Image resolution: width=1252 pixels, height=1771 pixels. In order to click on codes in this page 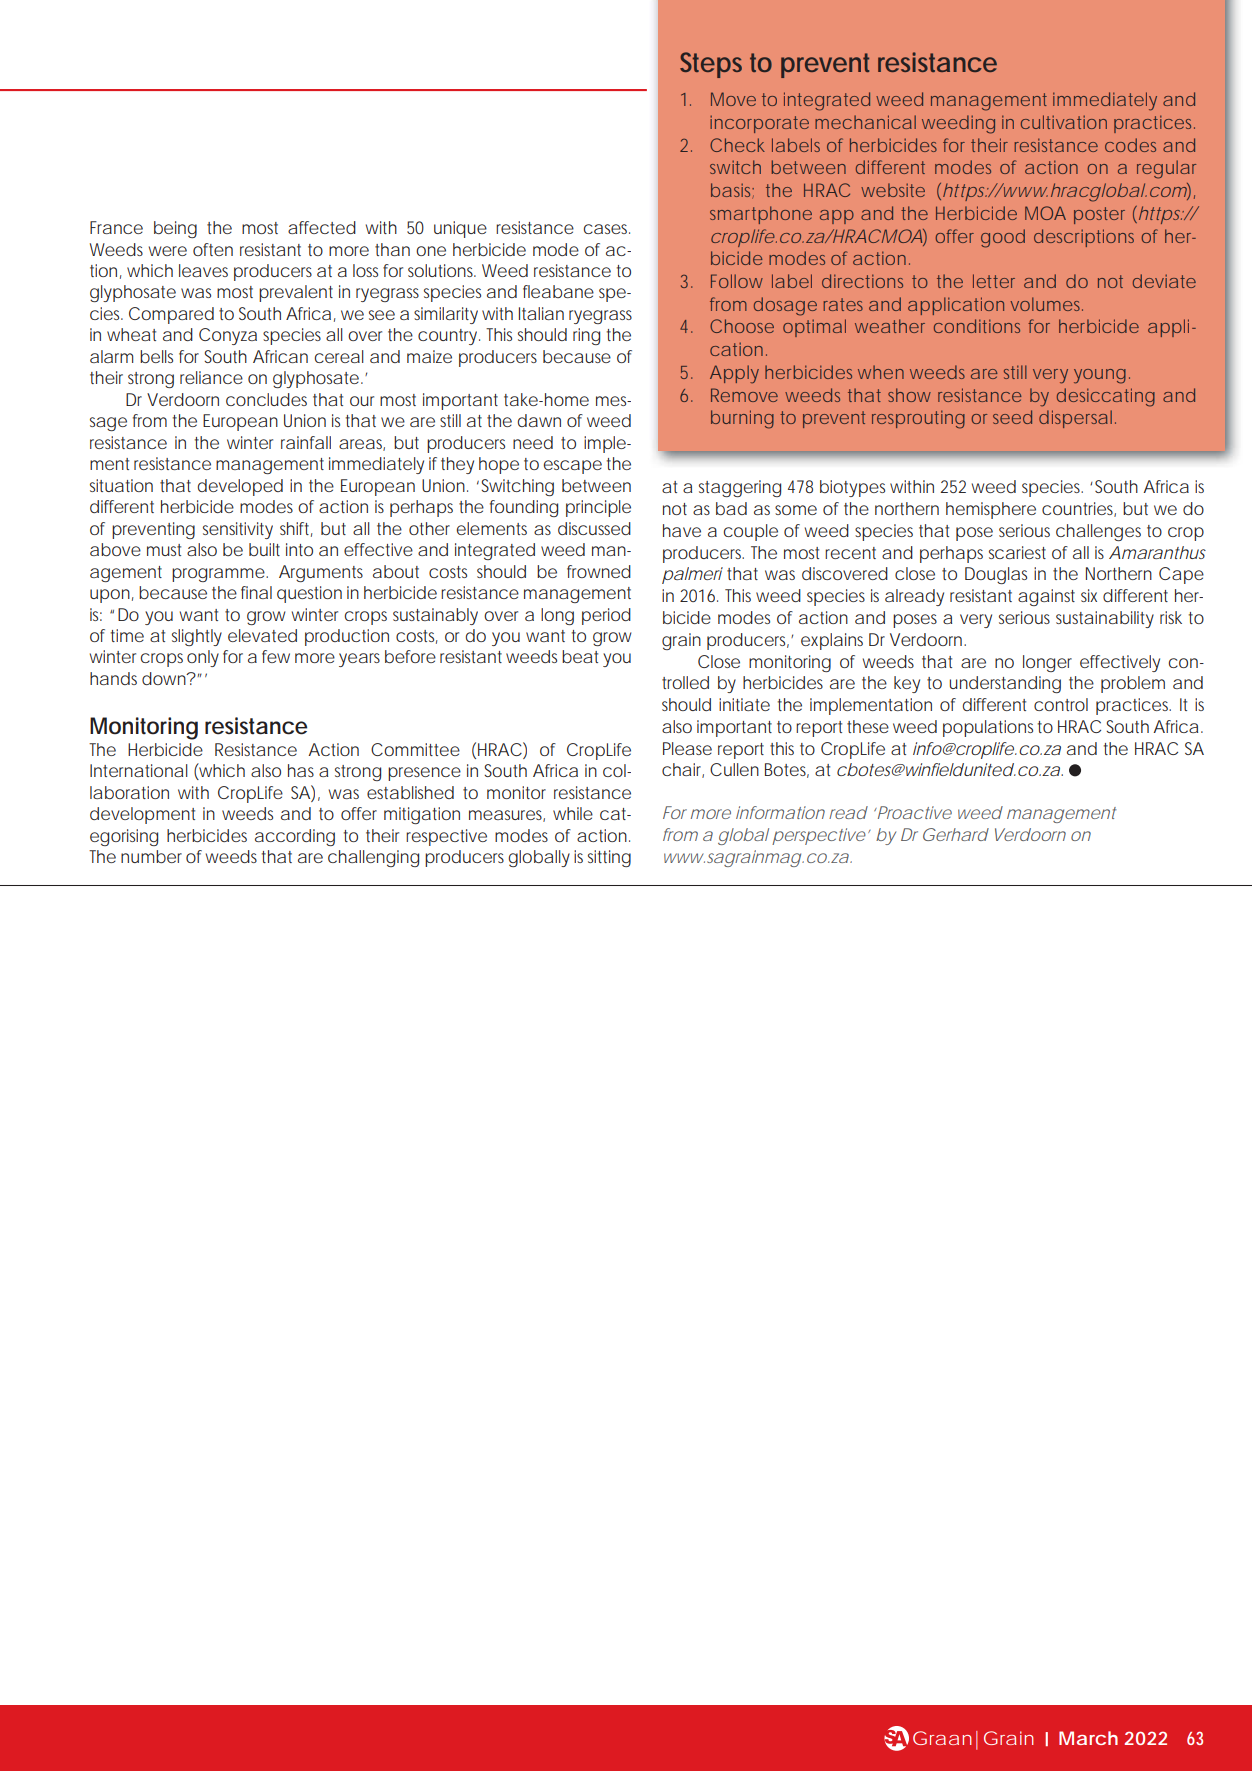, I will do `click(1130, 145)`.
